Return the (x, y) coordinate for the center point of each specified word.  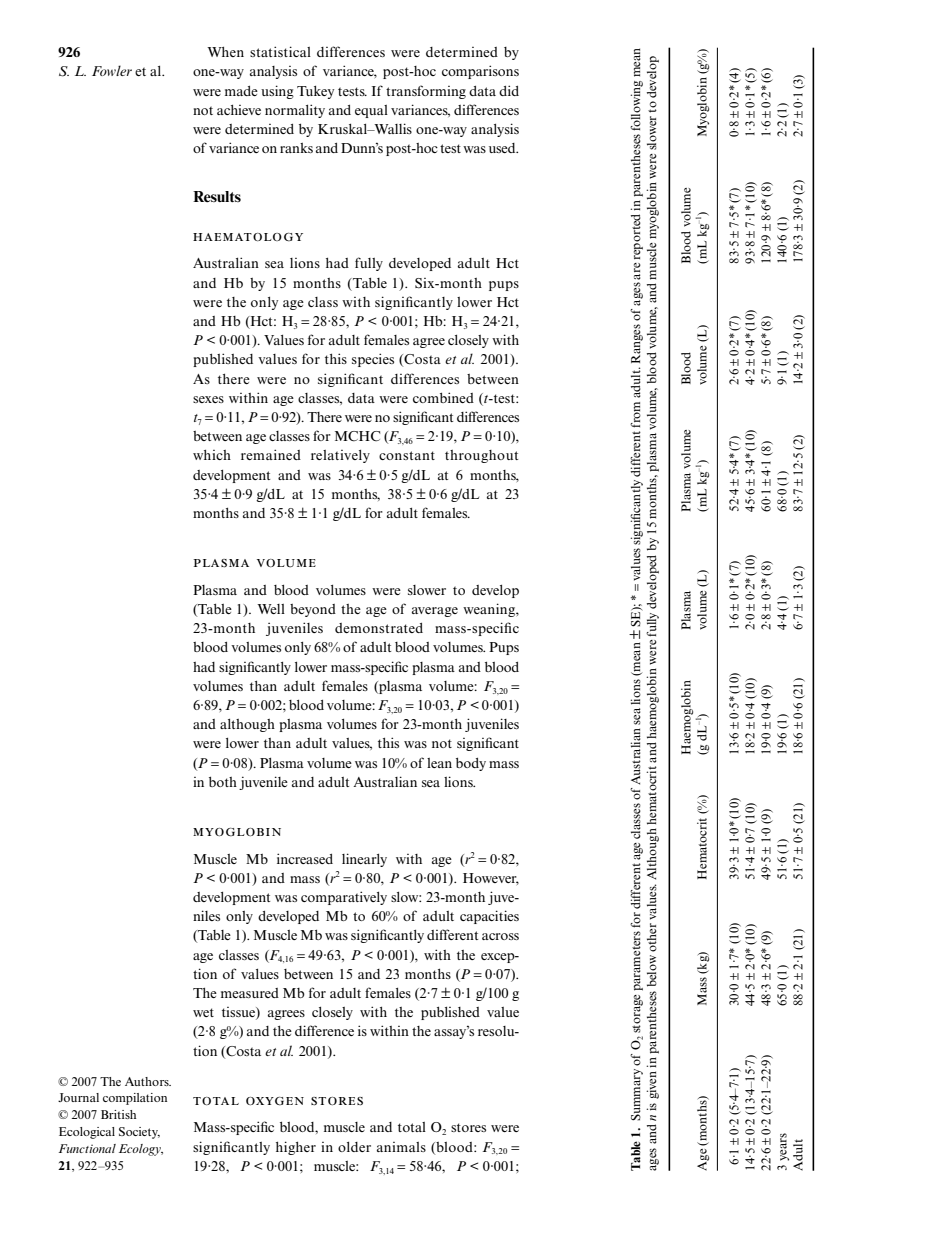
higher (296, 1148)
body (471, 764)
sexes (208, 399)
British (118, 1114)
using (277, 92)
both (223, 782)
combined (443, 397)
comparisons (480, 72)
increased (305, 858)
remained (271, 454)
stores (468, 1127)
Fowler (112, 70)
